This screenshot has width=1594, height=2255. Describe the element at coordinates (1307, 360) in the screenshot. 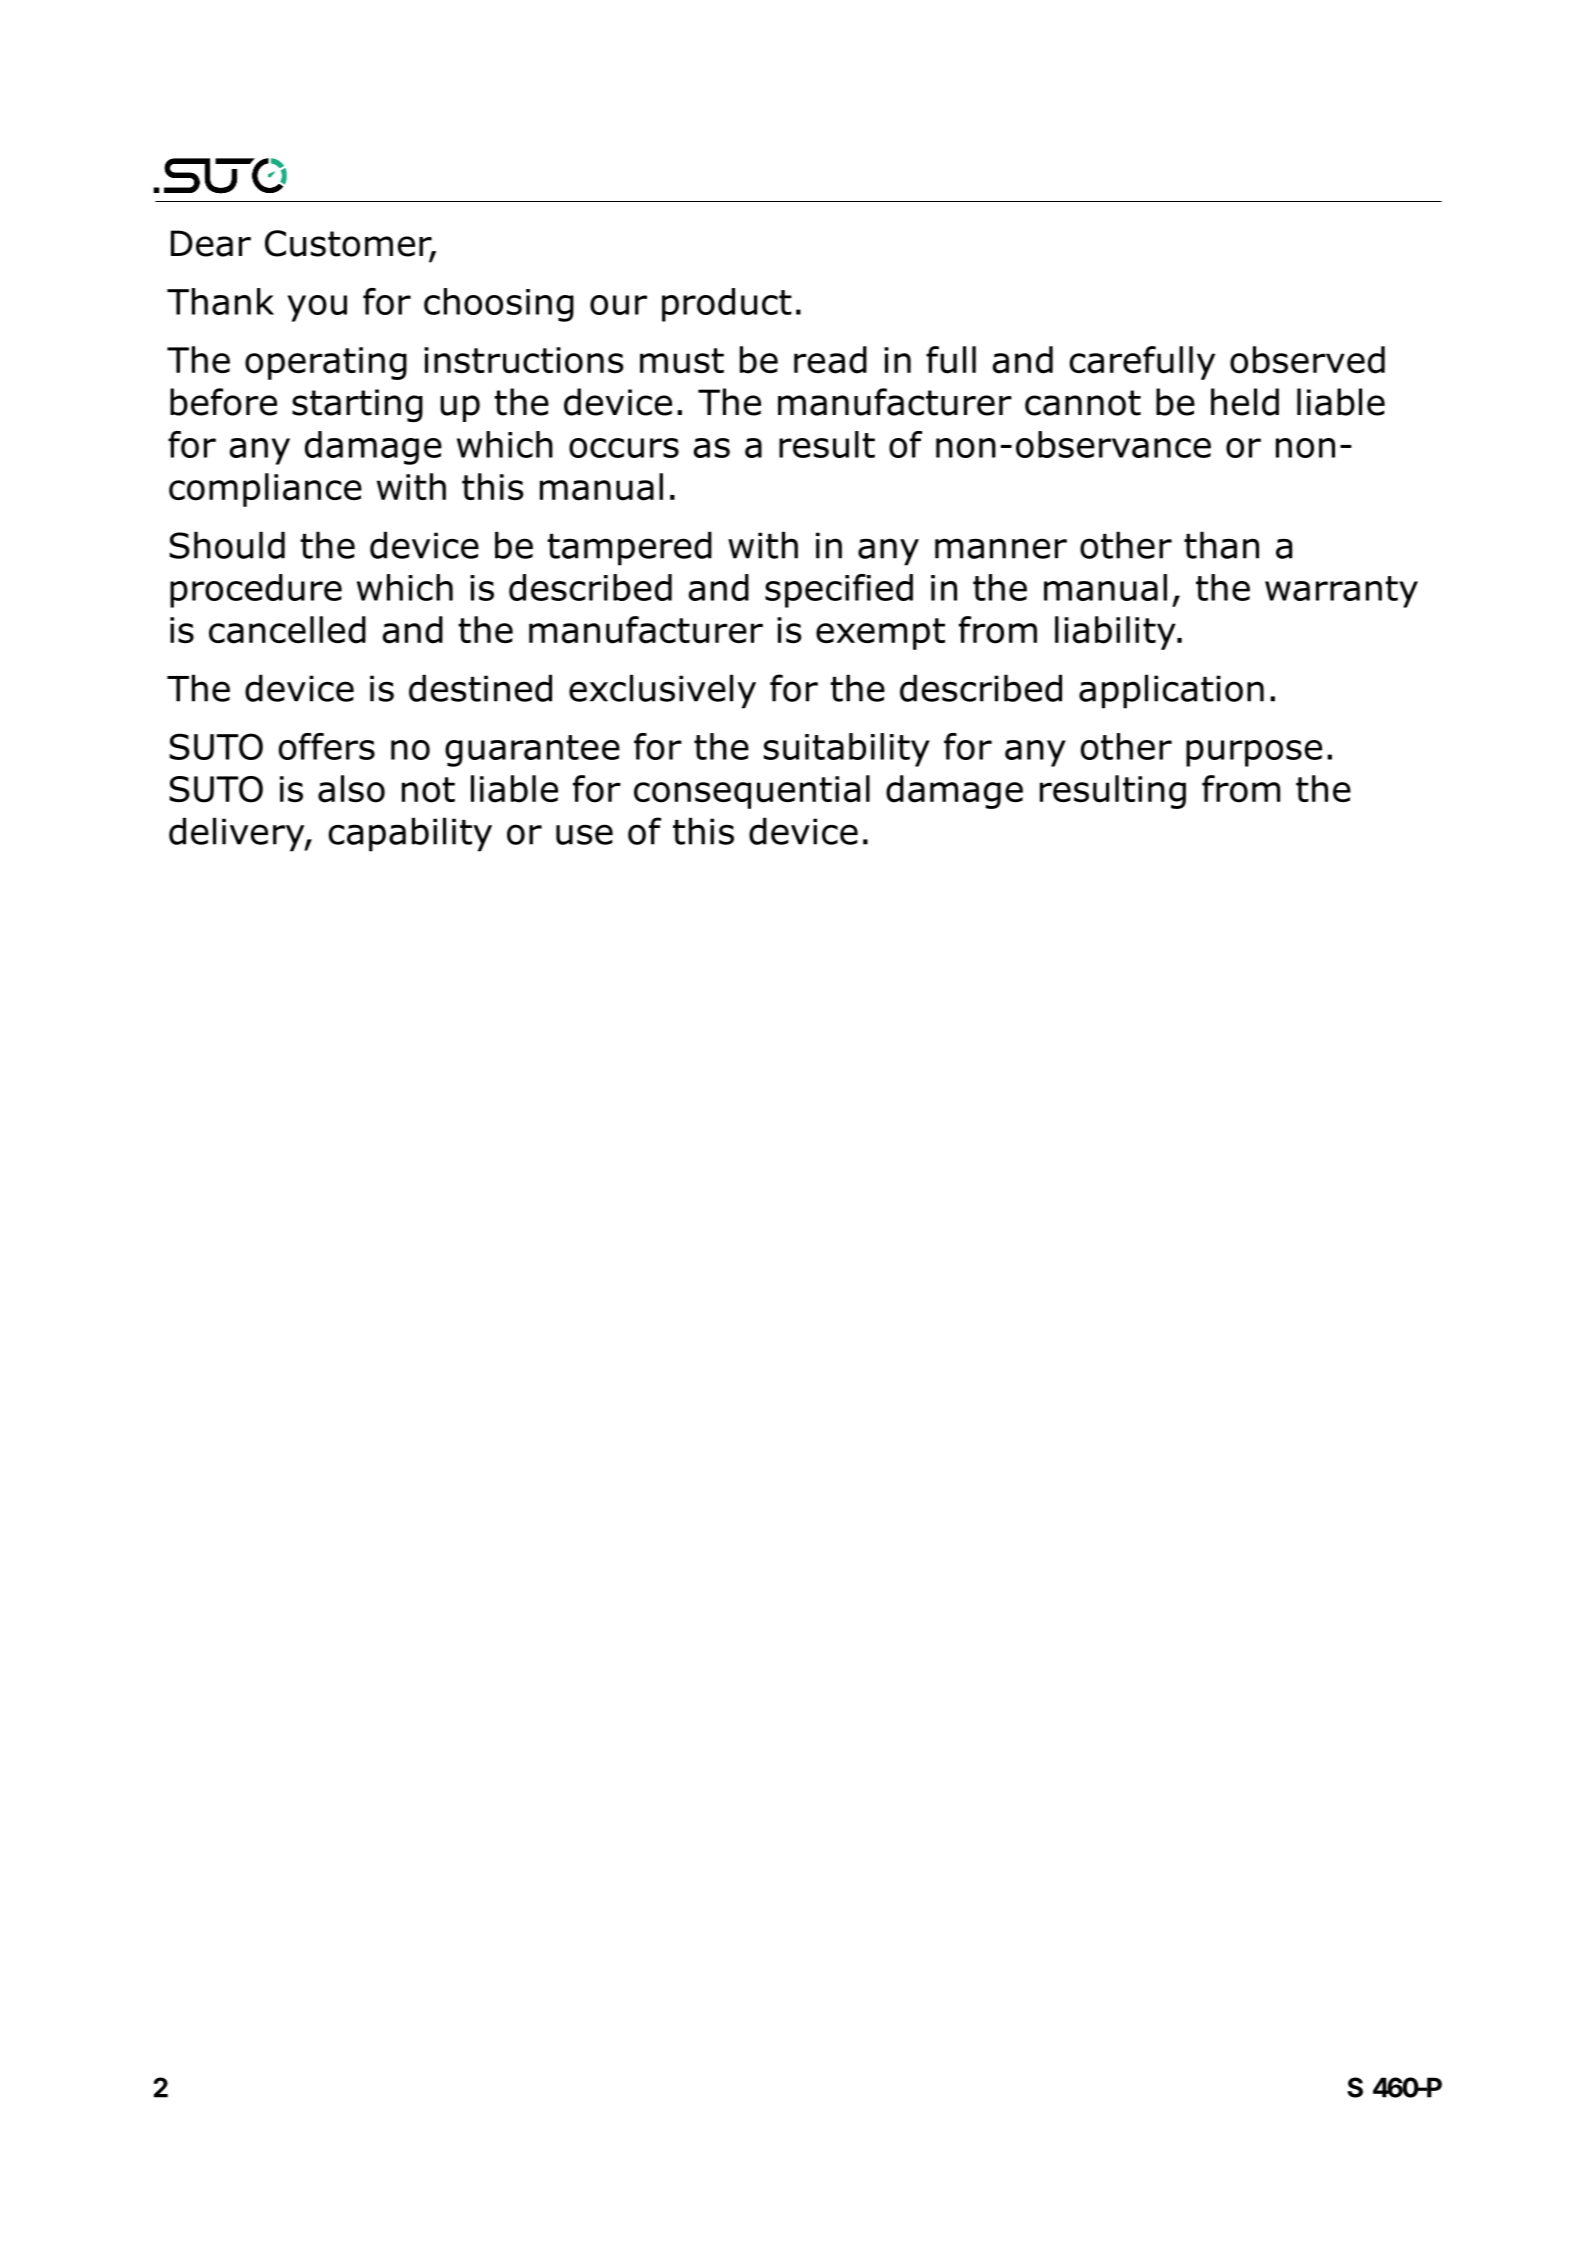

I see `observed` at that location.
